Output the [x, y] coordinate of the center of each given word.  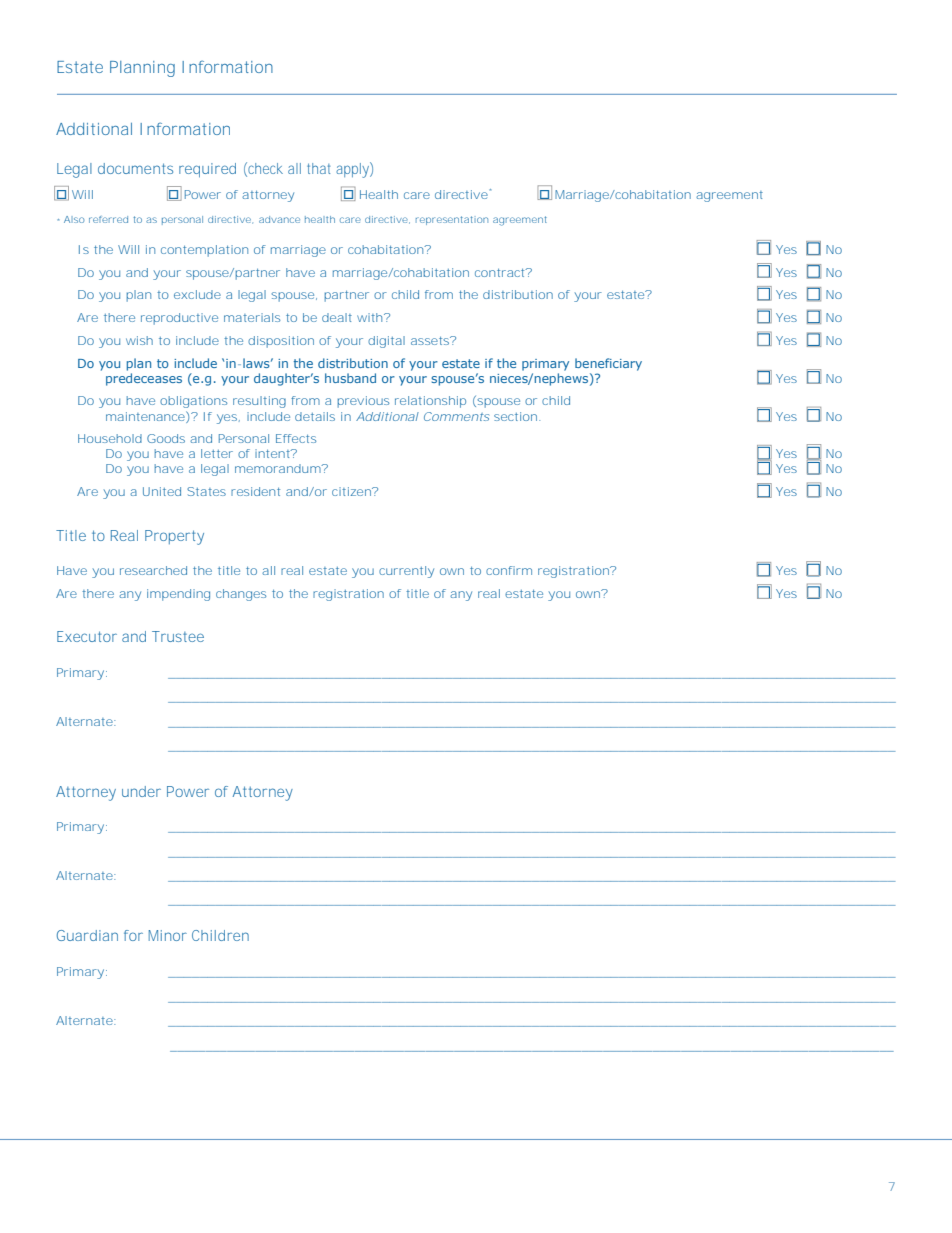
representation [452, 220]
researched [153, 570]
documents [135, 168]
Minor [168, 935]
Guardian [87, 935]
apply [352, 170]
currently [406, 572]
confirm [509, 570]
